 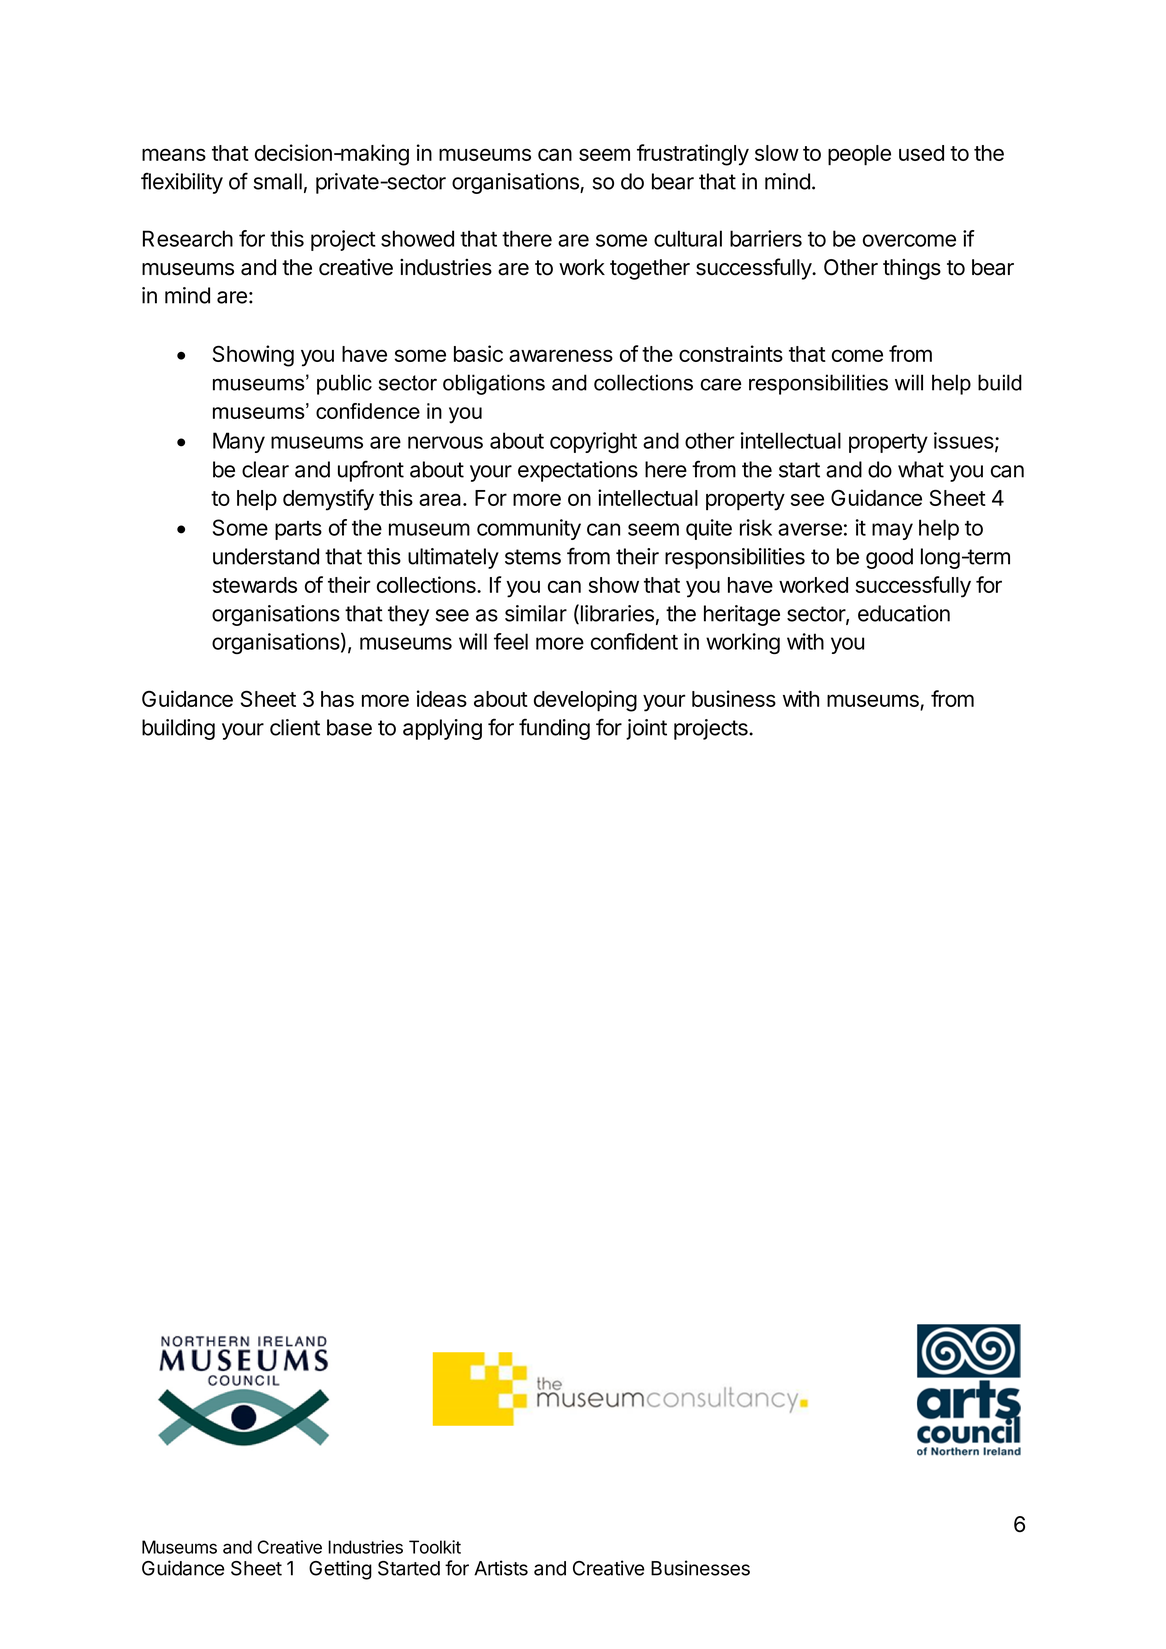 I want to click on people, so click(x=859, y=155).
